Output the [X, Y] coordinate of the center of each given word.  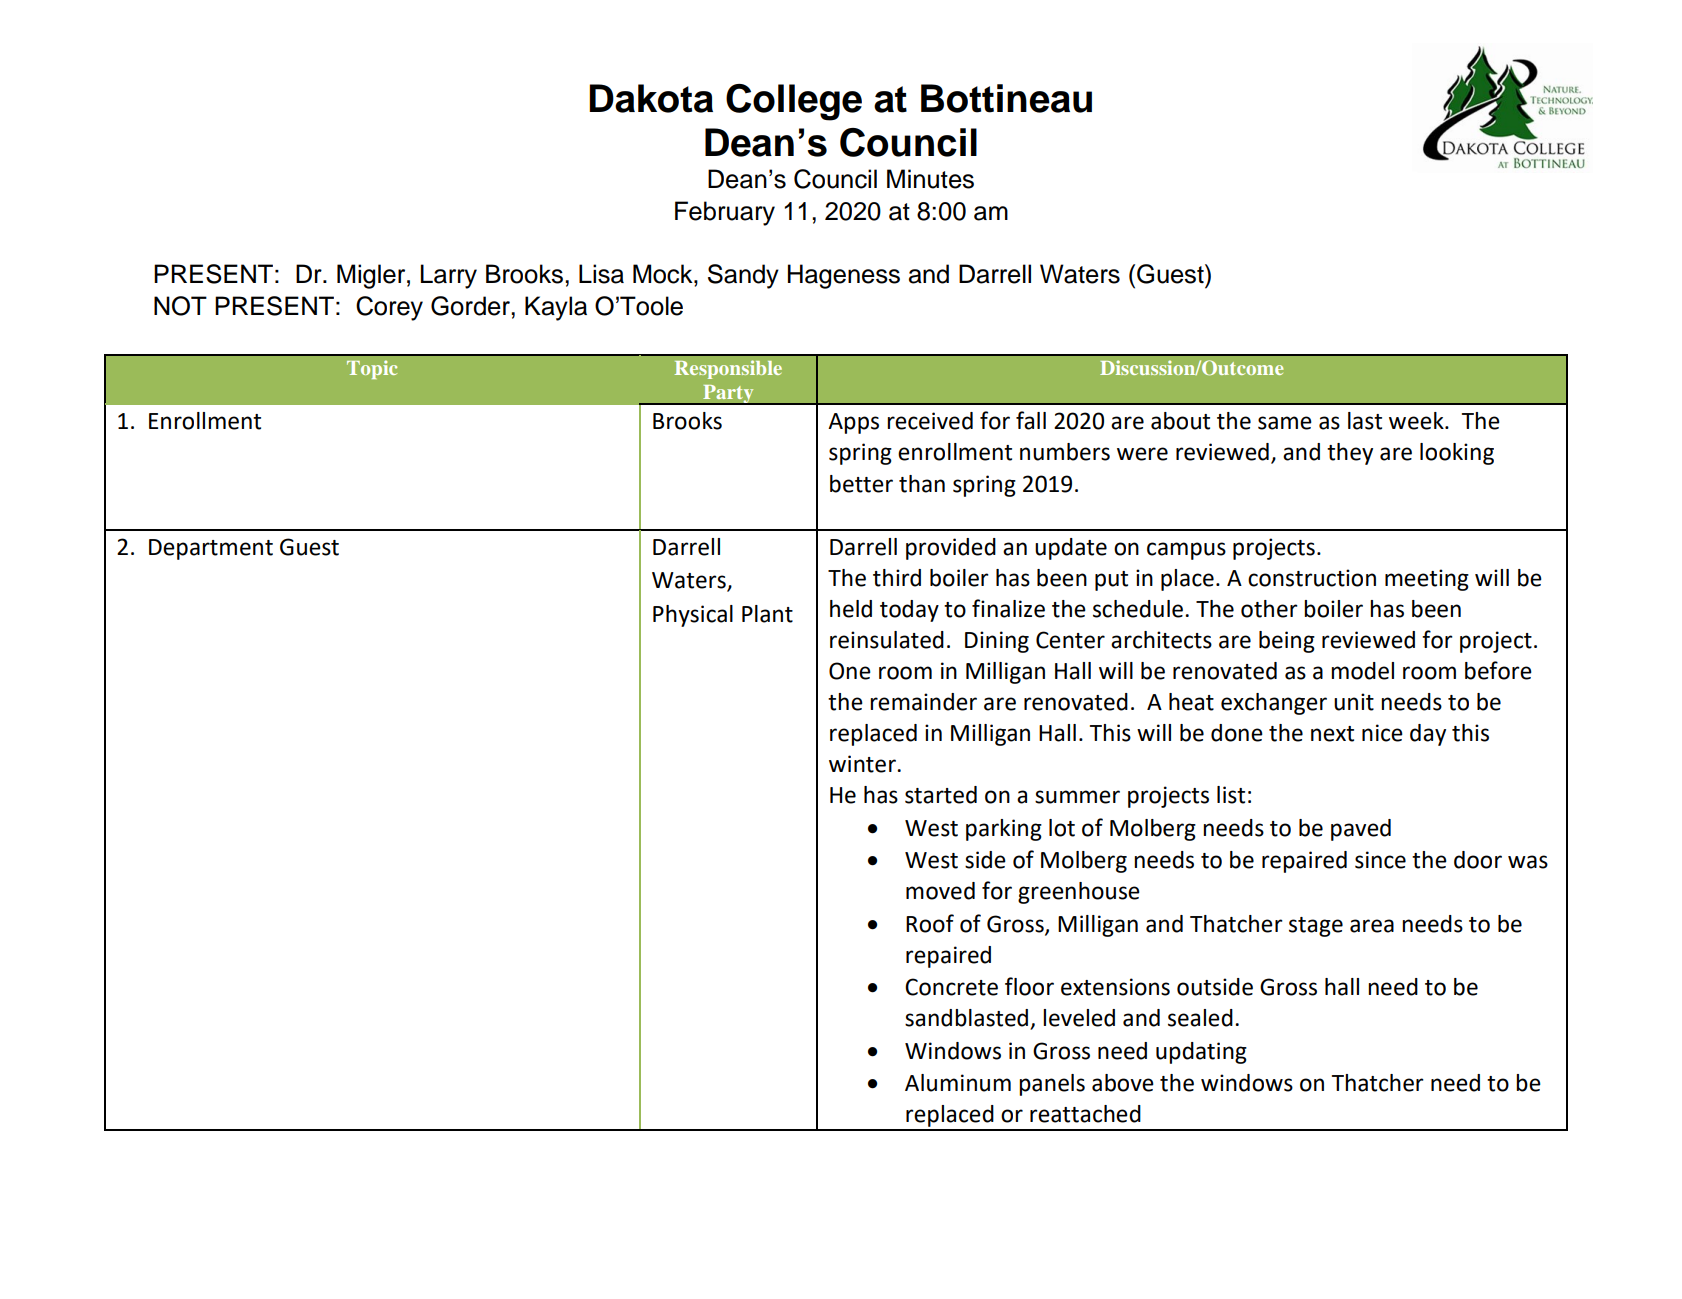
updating [1201, 1053]
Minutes [930, 179]
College [794, 102]
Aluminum [958, 1083]
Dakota [651, 98]
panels [1052, 1085]
